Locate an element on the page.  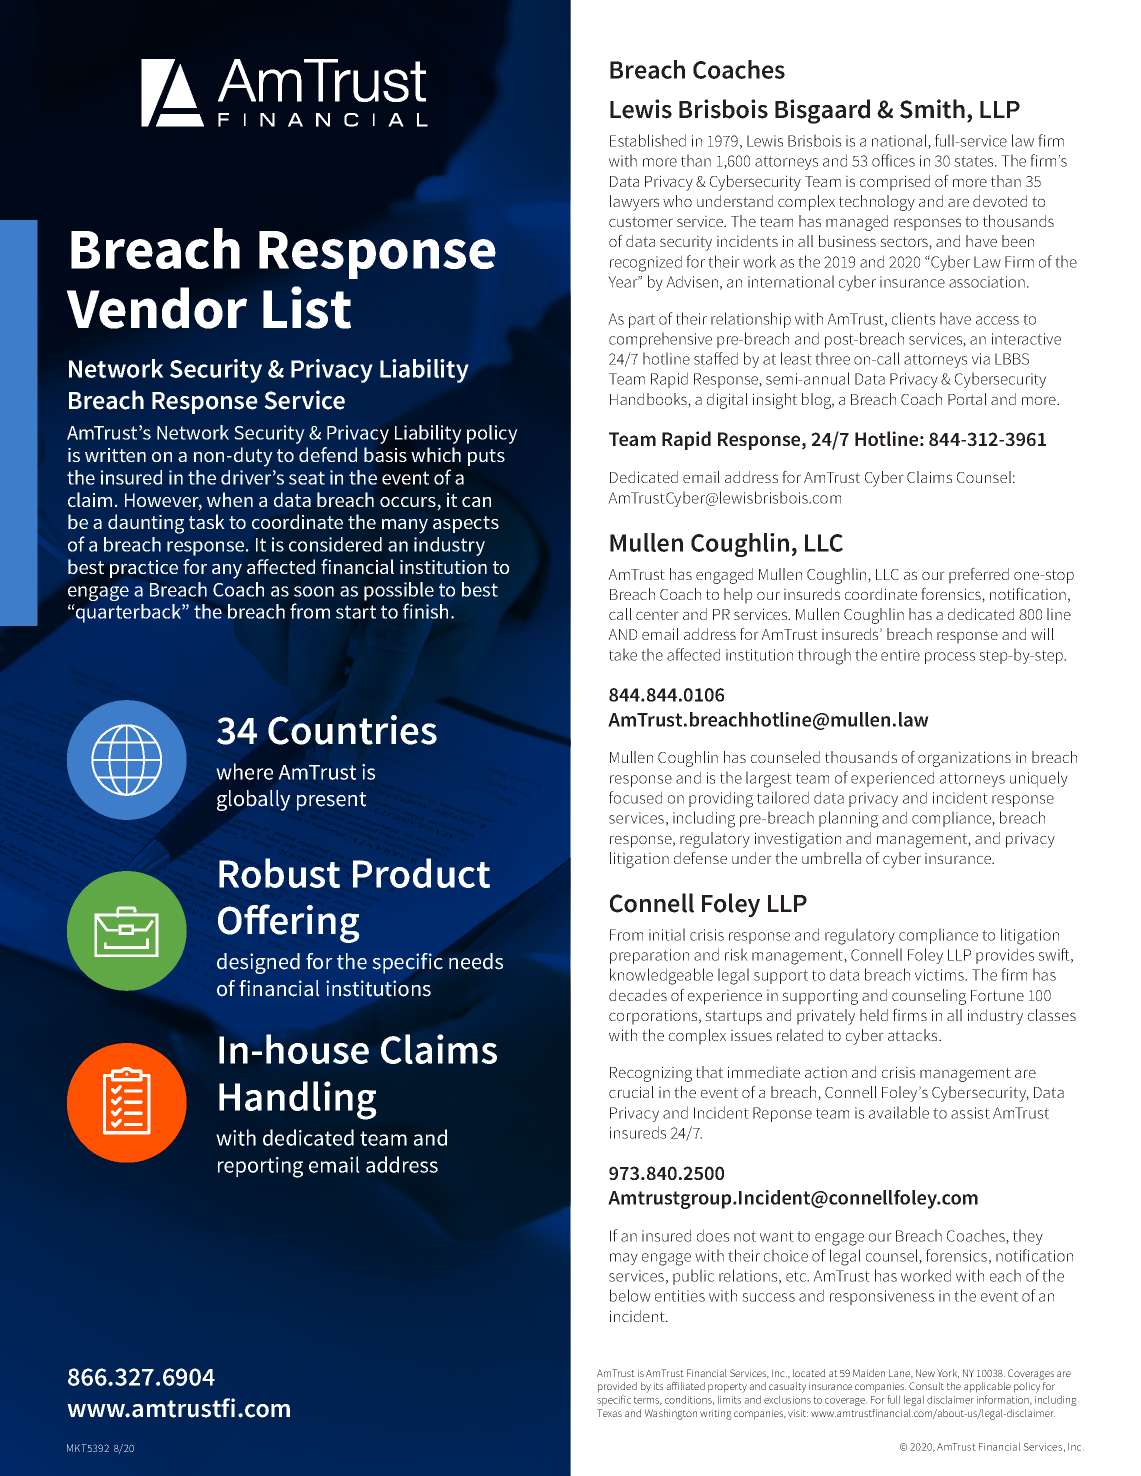
states is located at coordinates (975, 161).
